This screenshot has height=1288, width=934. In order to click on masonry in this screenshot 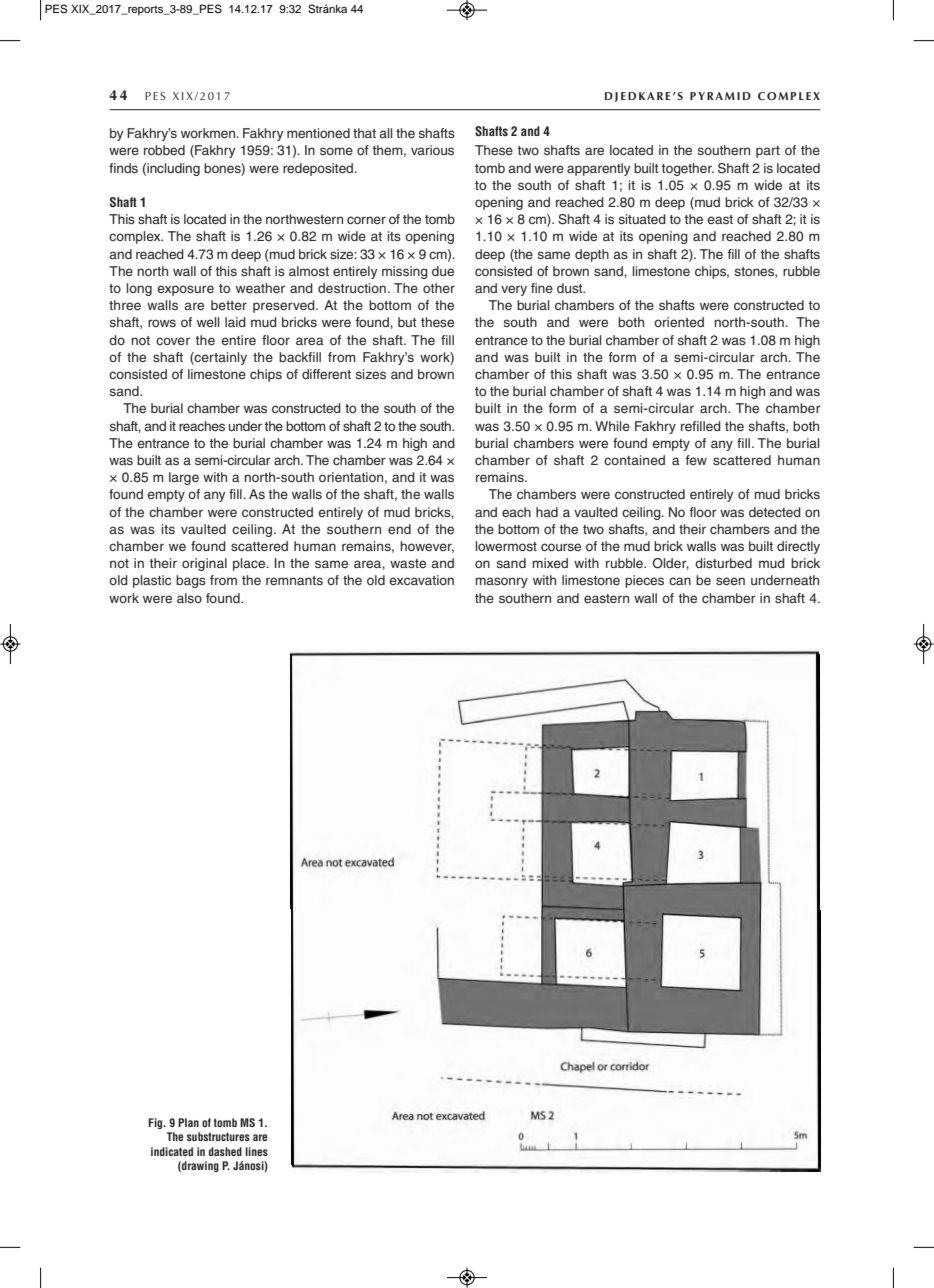, I will do `click(501, 582)`.
